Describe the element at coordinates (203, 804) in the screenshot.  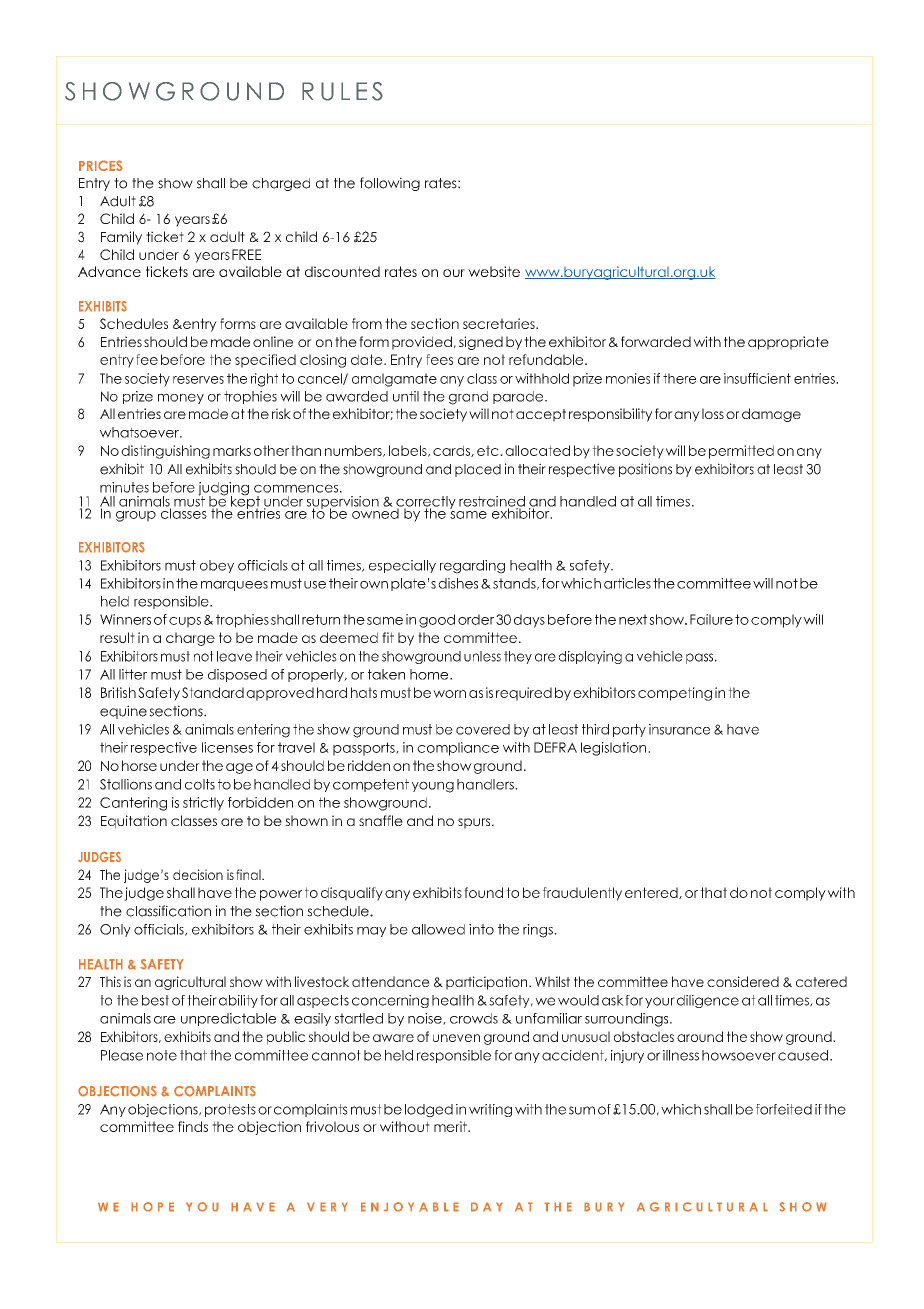
I see `strictly` at that location.
